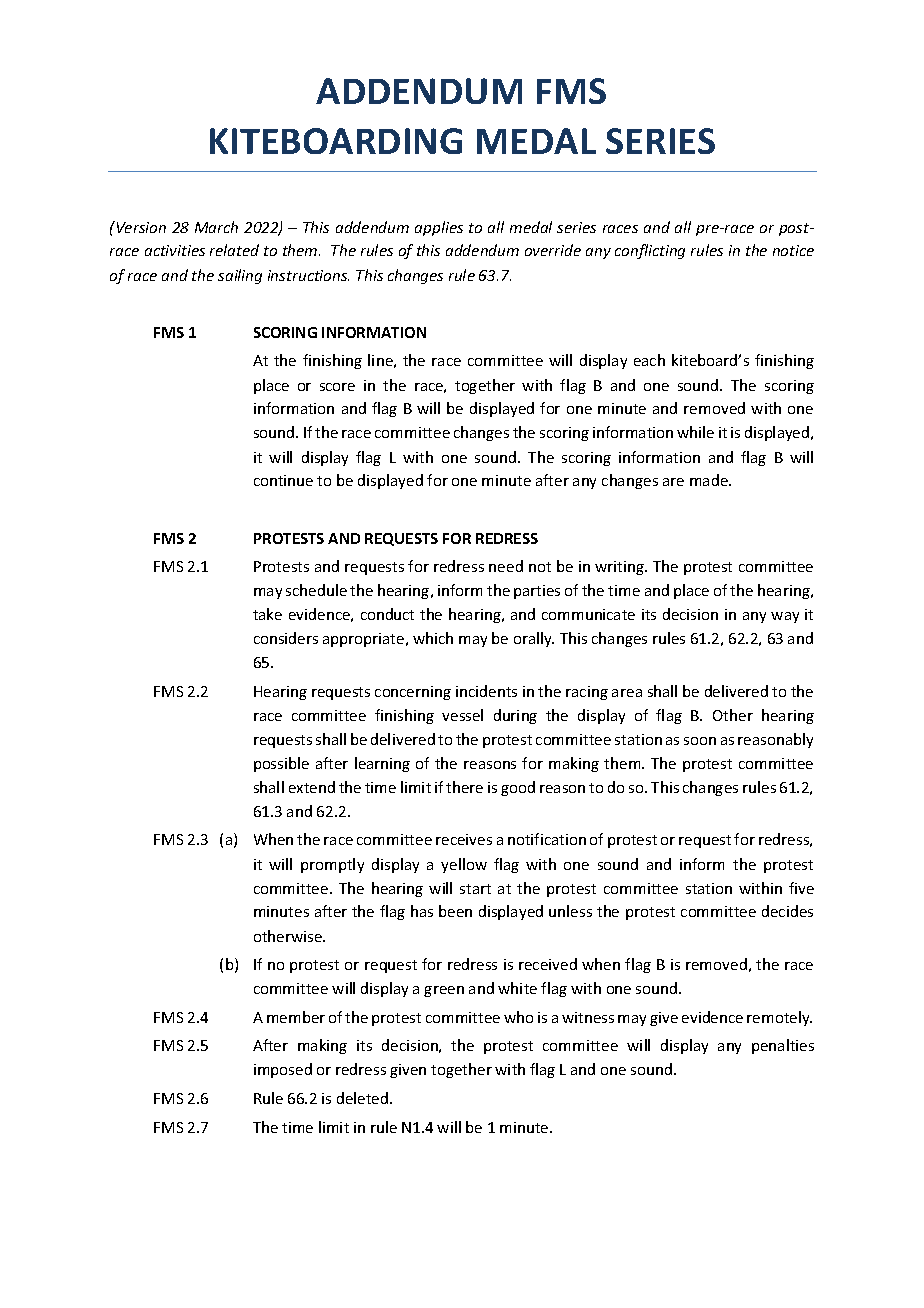 The height and width of the screenshot is (1308, 924). I want to click on applies, so click(439, 228).
